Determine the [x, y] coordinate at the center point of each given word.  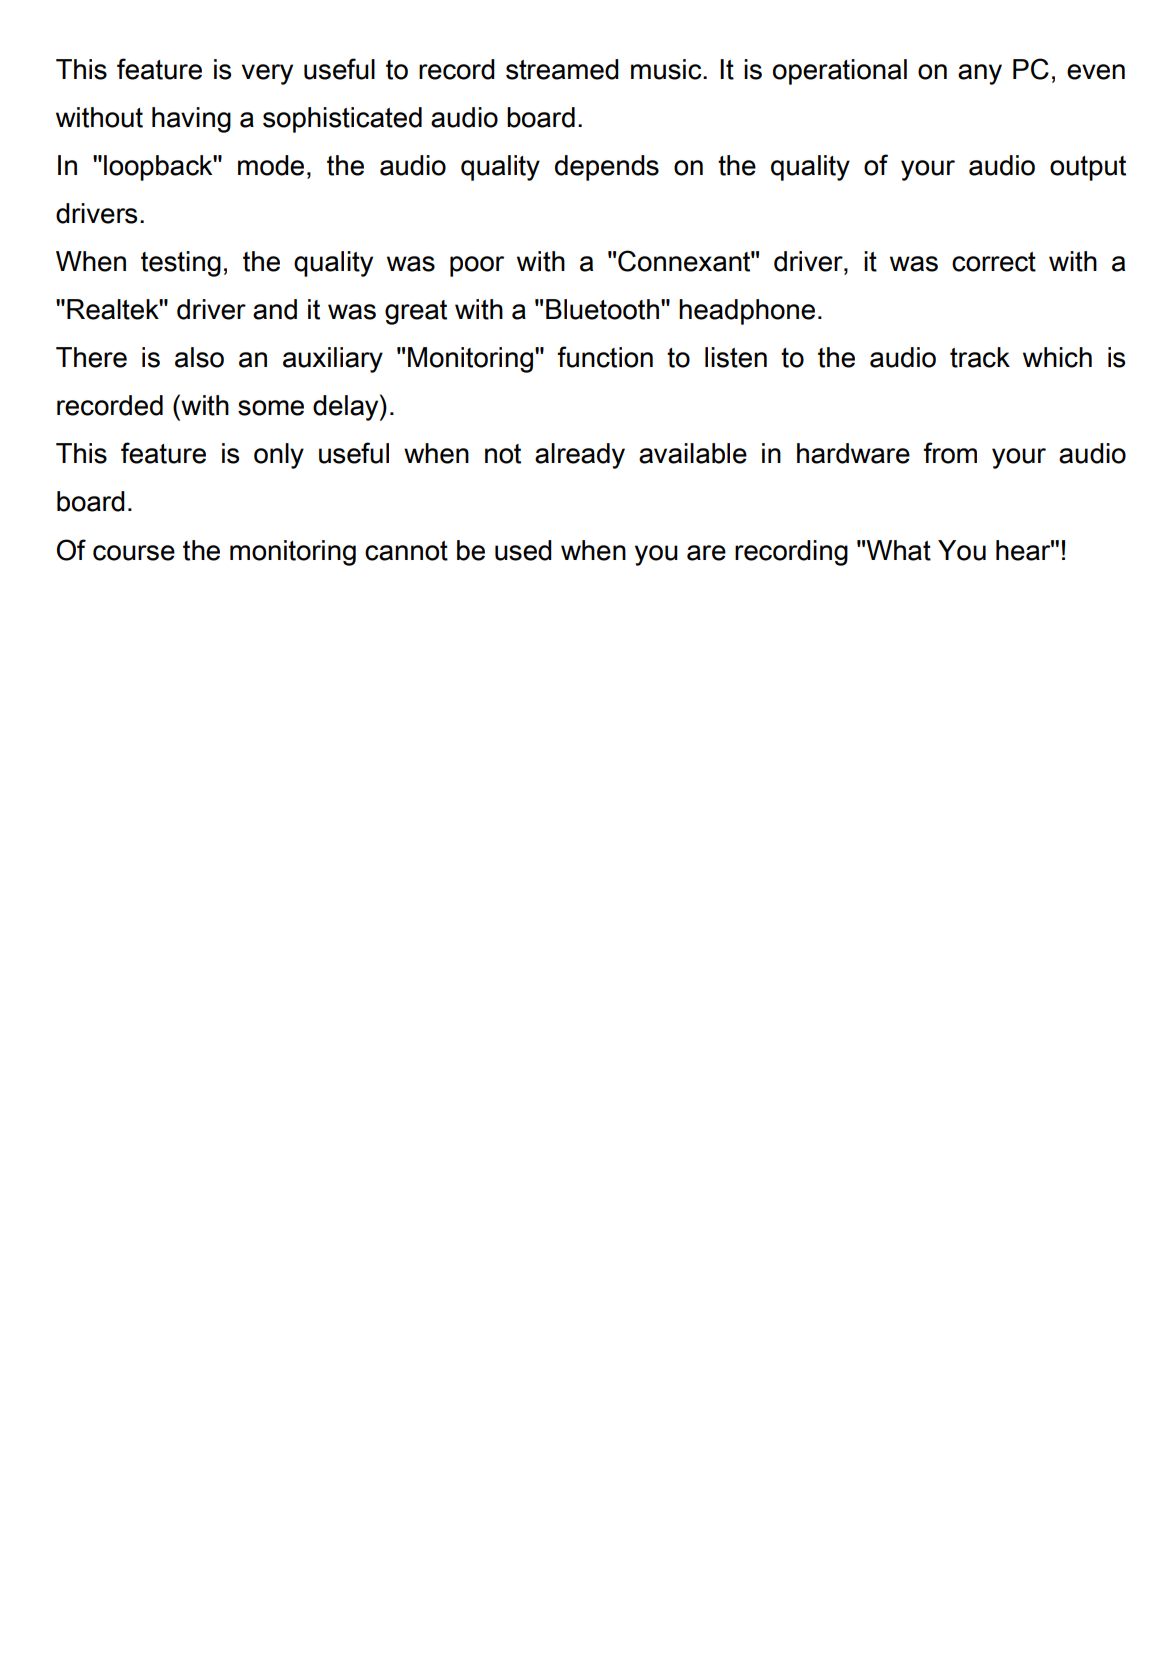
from [950, 453]
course [134, 553]
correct [994, 262]
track [980, 357]
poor [477, 266]
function [605, 357]
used [523, 550]
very [267, 74]
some [271, 408]
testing [181, 264]
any [980, 74]
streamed [562, 69]
